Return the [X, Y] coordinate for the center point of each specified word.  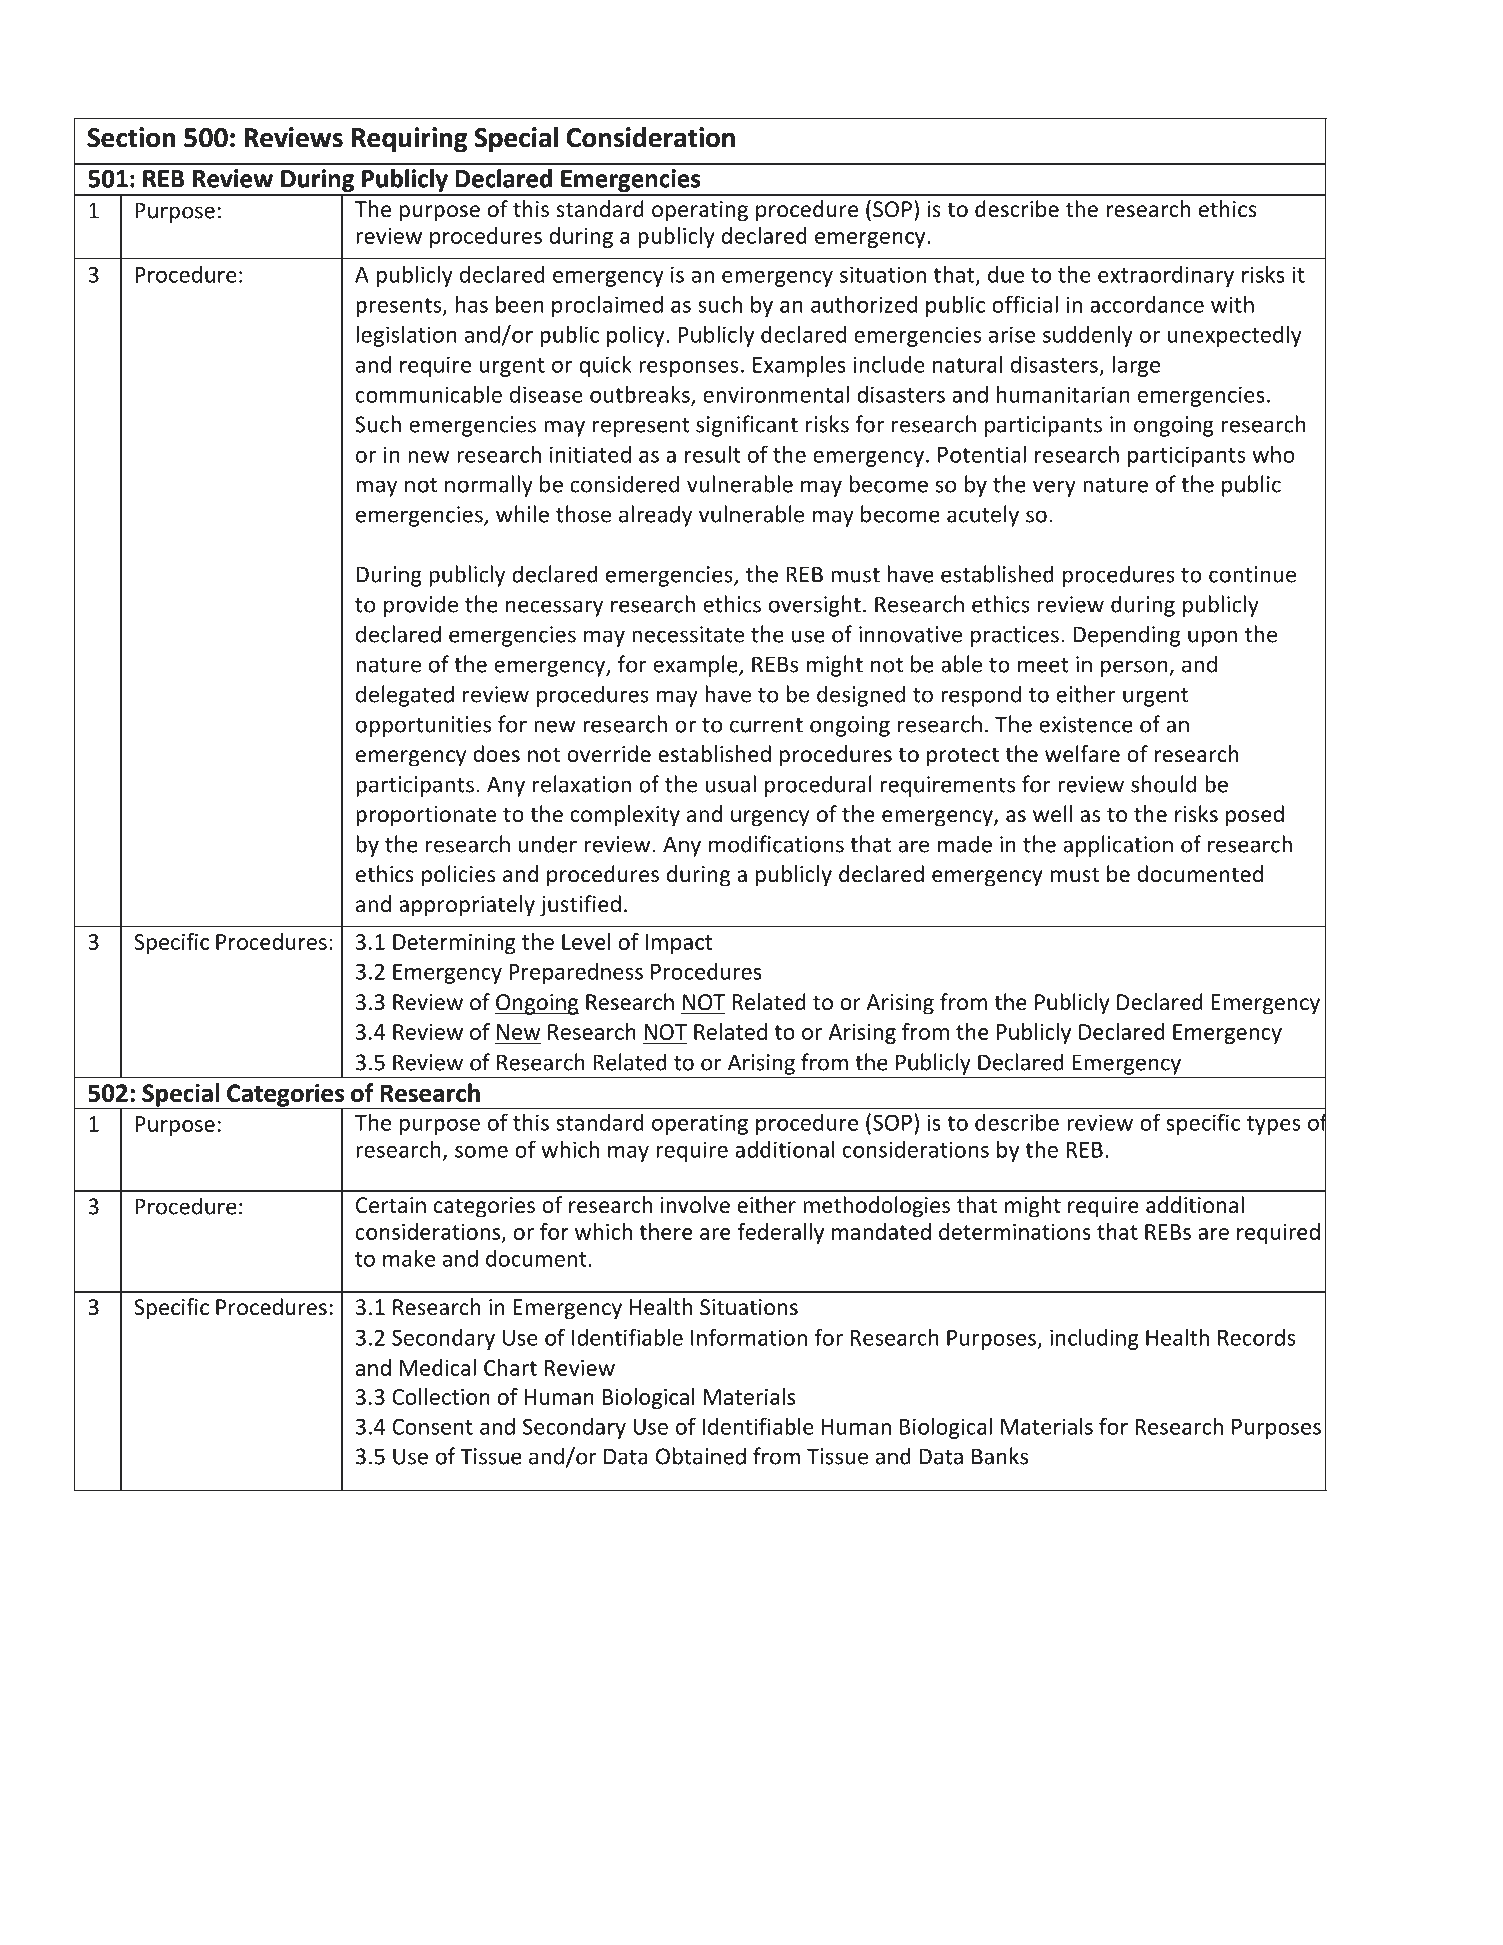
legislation [406, 336]
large [1136, 366]
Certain [391, 1205]
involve [695, 1205]
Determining [454, 944]
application [1118, 846]
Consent [432, 1426]
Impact [679, 944]
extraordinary [1166, 276]
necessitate [688, 634]
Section [131, 137]
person [1135, 668]
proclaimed [607, 306]
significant [747, 426]
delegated [405, 696]
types [1273, 1125]
